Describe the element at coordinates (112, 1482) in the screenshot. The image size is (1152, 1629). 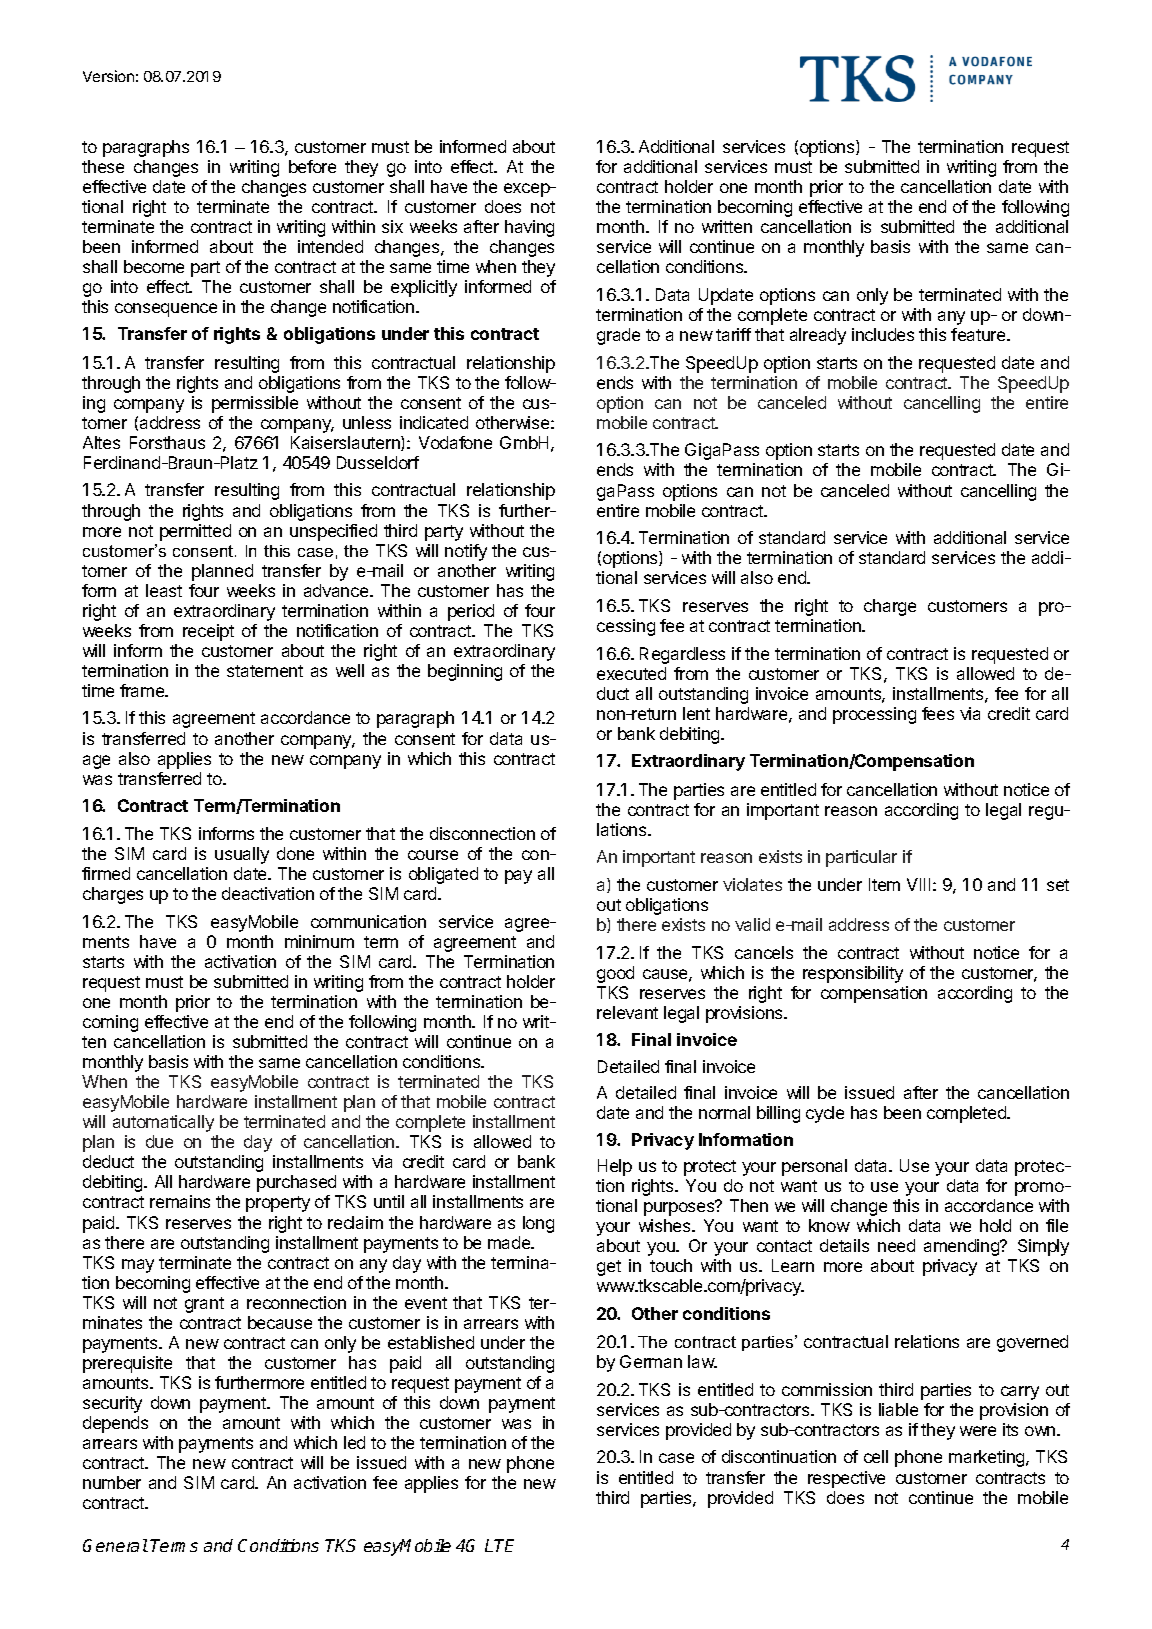
I see `number` at that location.
